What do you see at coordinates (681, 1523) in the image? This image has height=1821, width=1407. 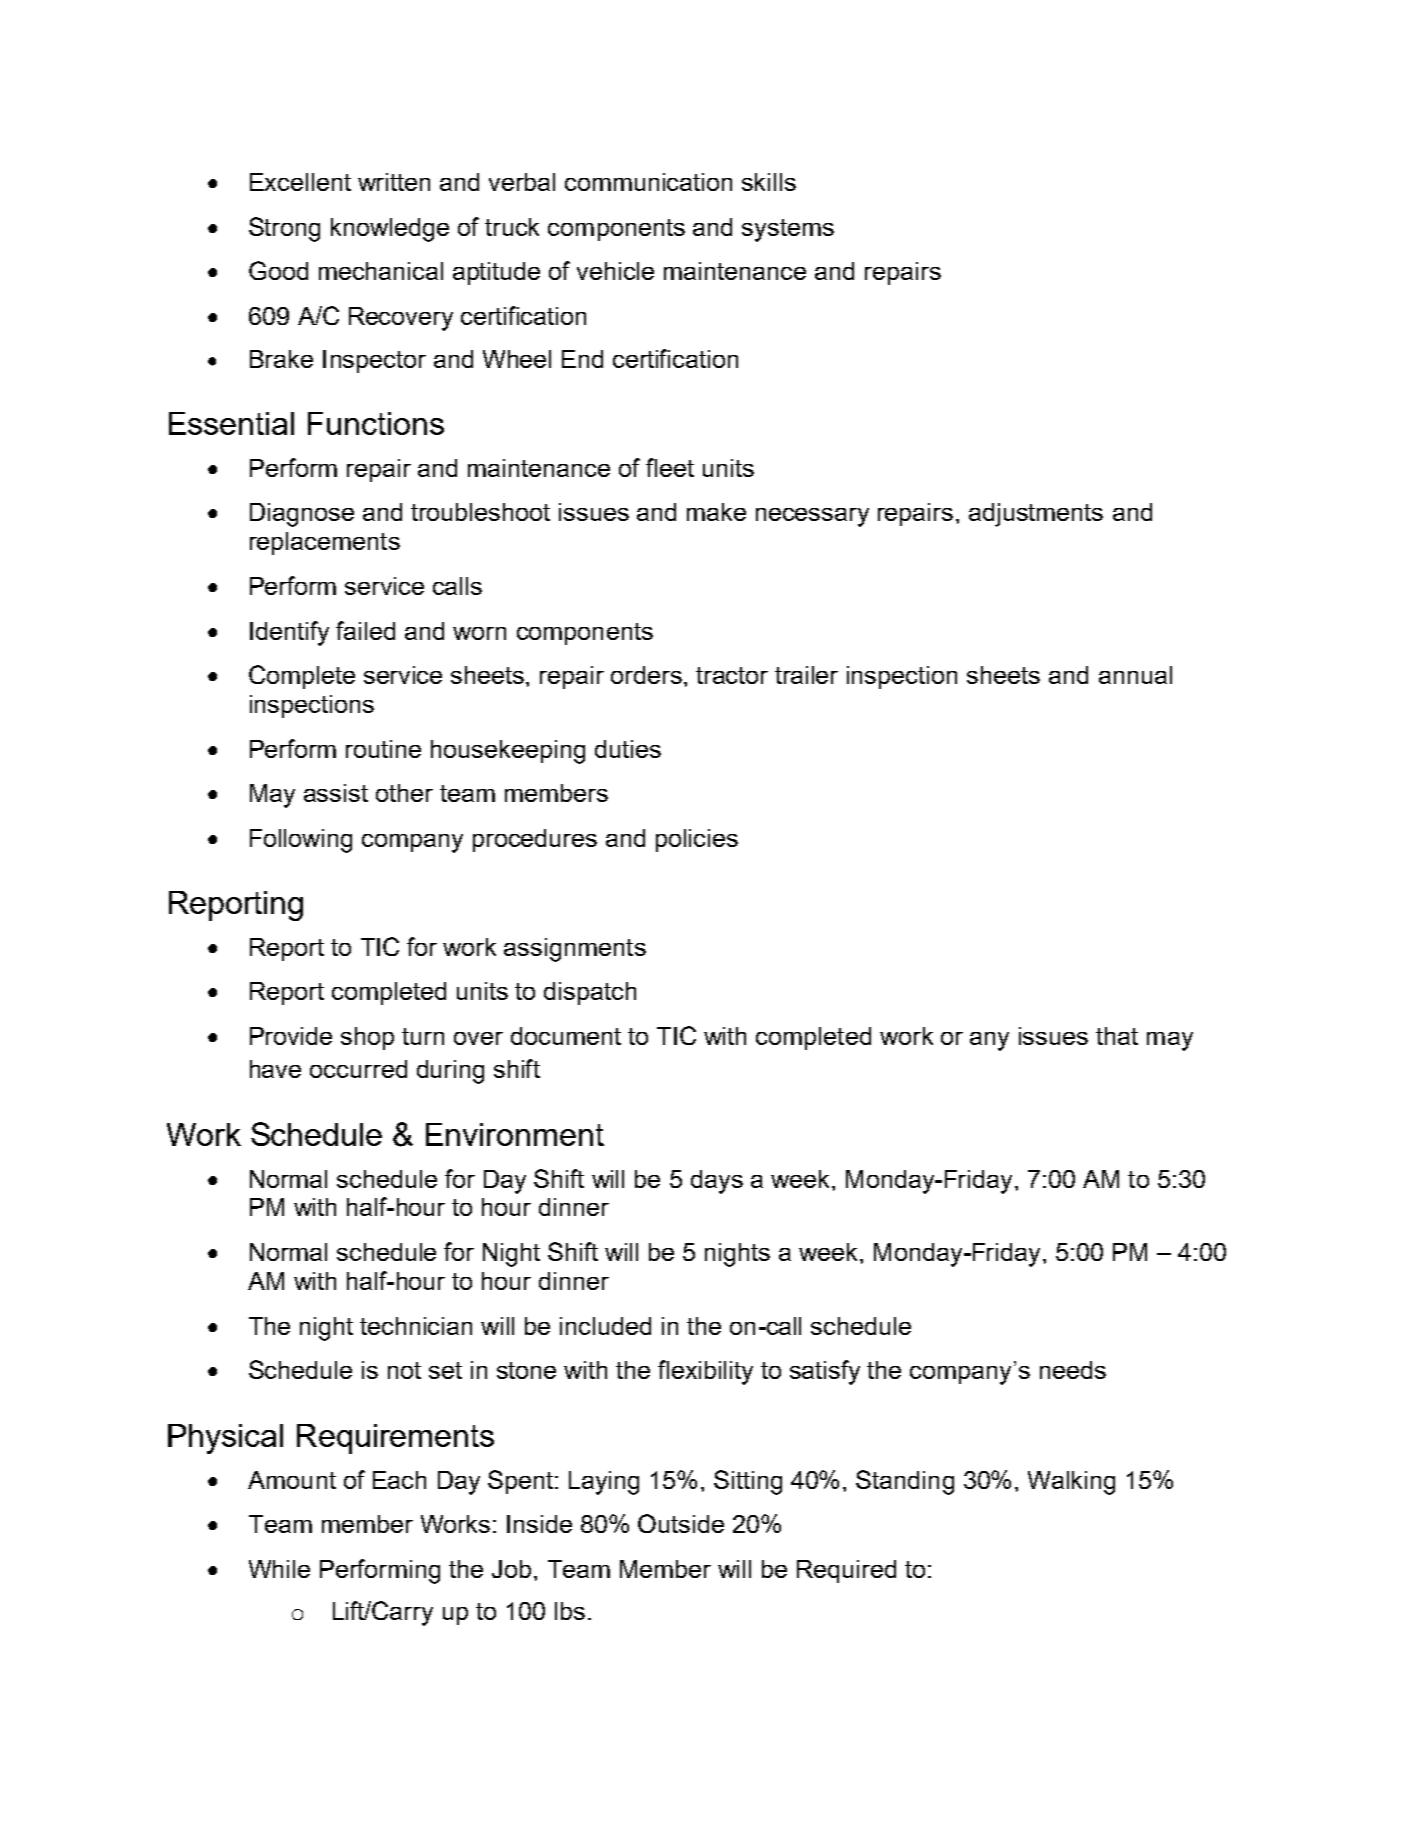 I see `Outside` at bounding box center [681, 1523].
